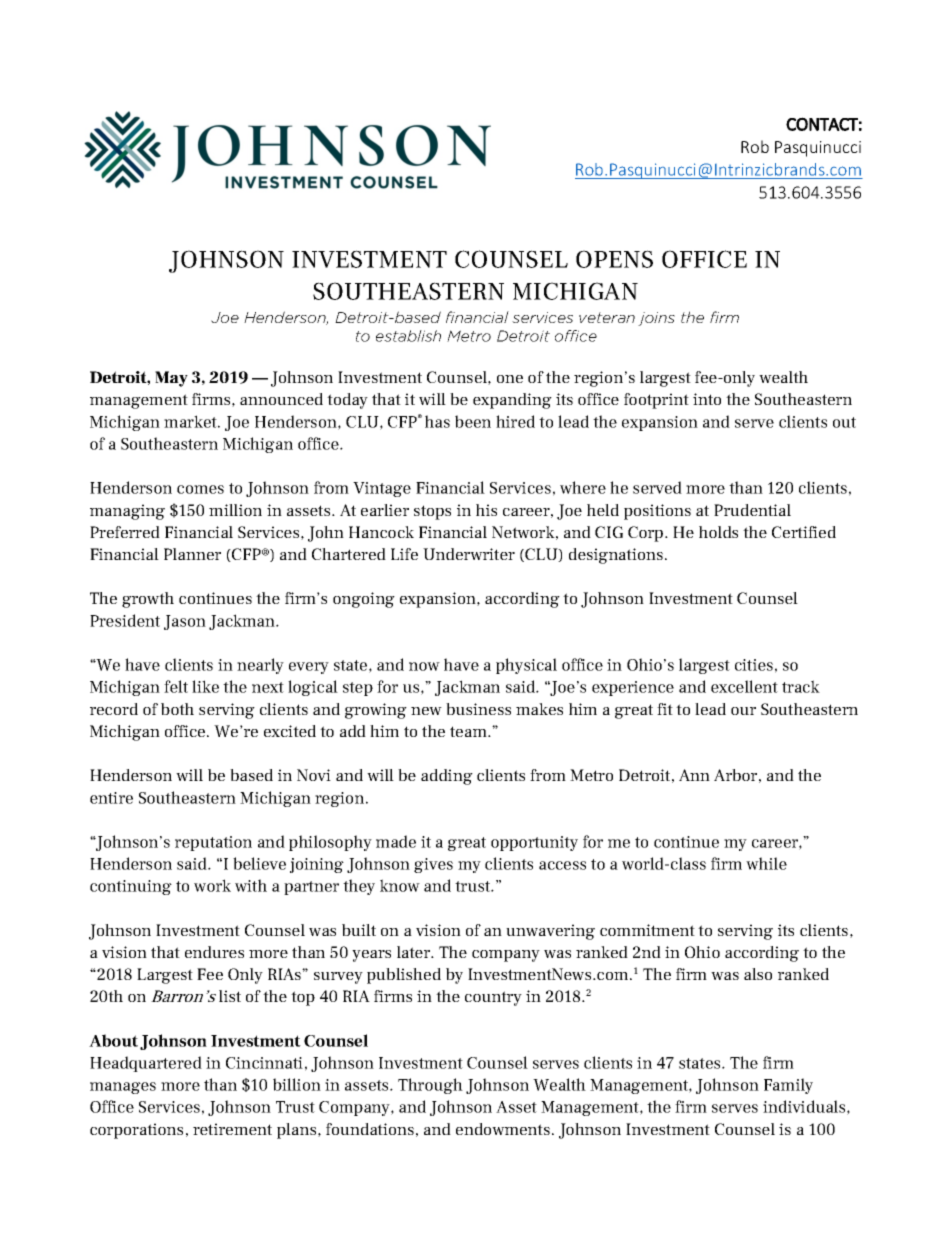  I want to click on retirement, so click(232, 1129).
